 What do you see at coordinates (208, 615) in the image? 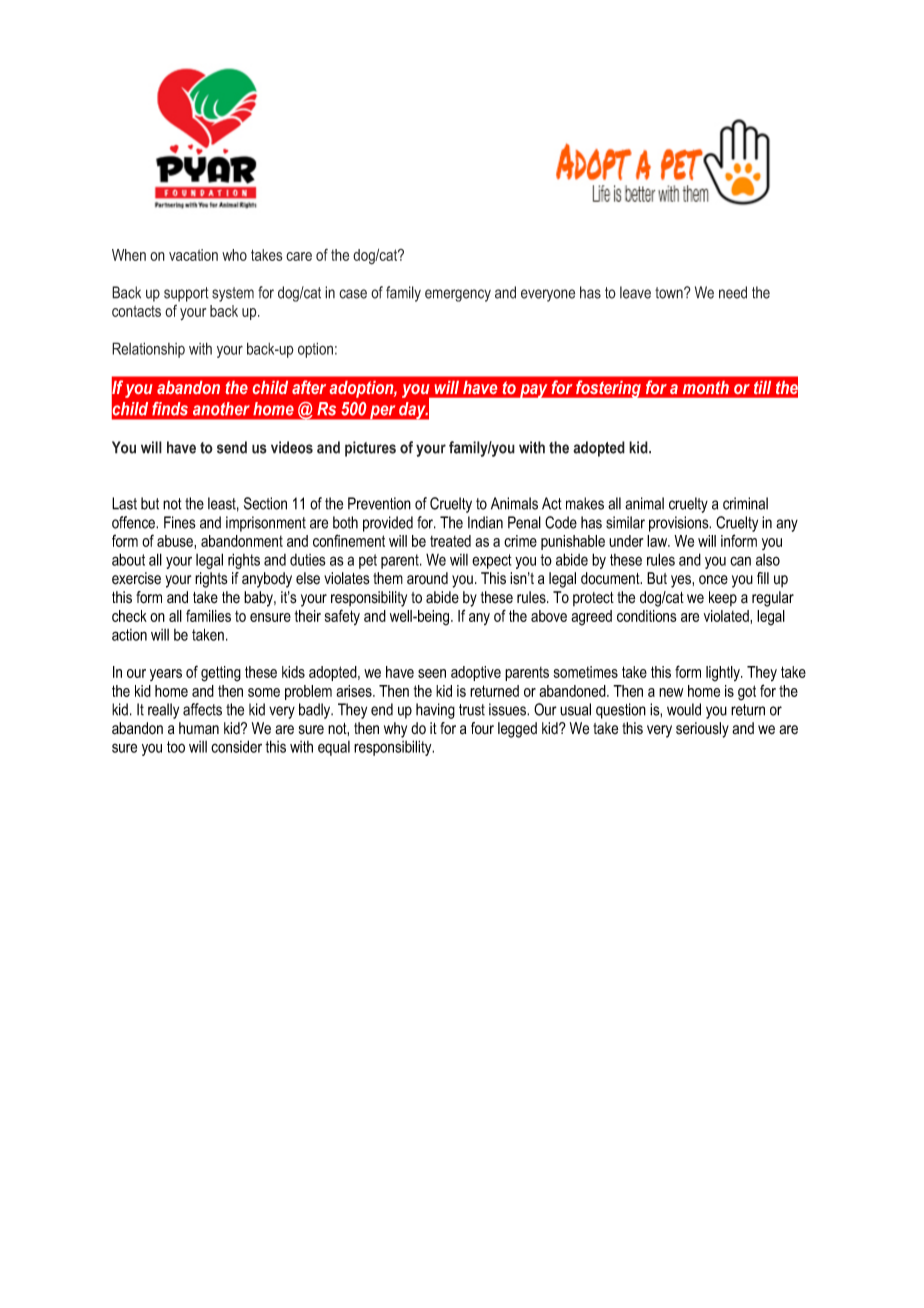
I see `families` at bounding box center [208, 615].
